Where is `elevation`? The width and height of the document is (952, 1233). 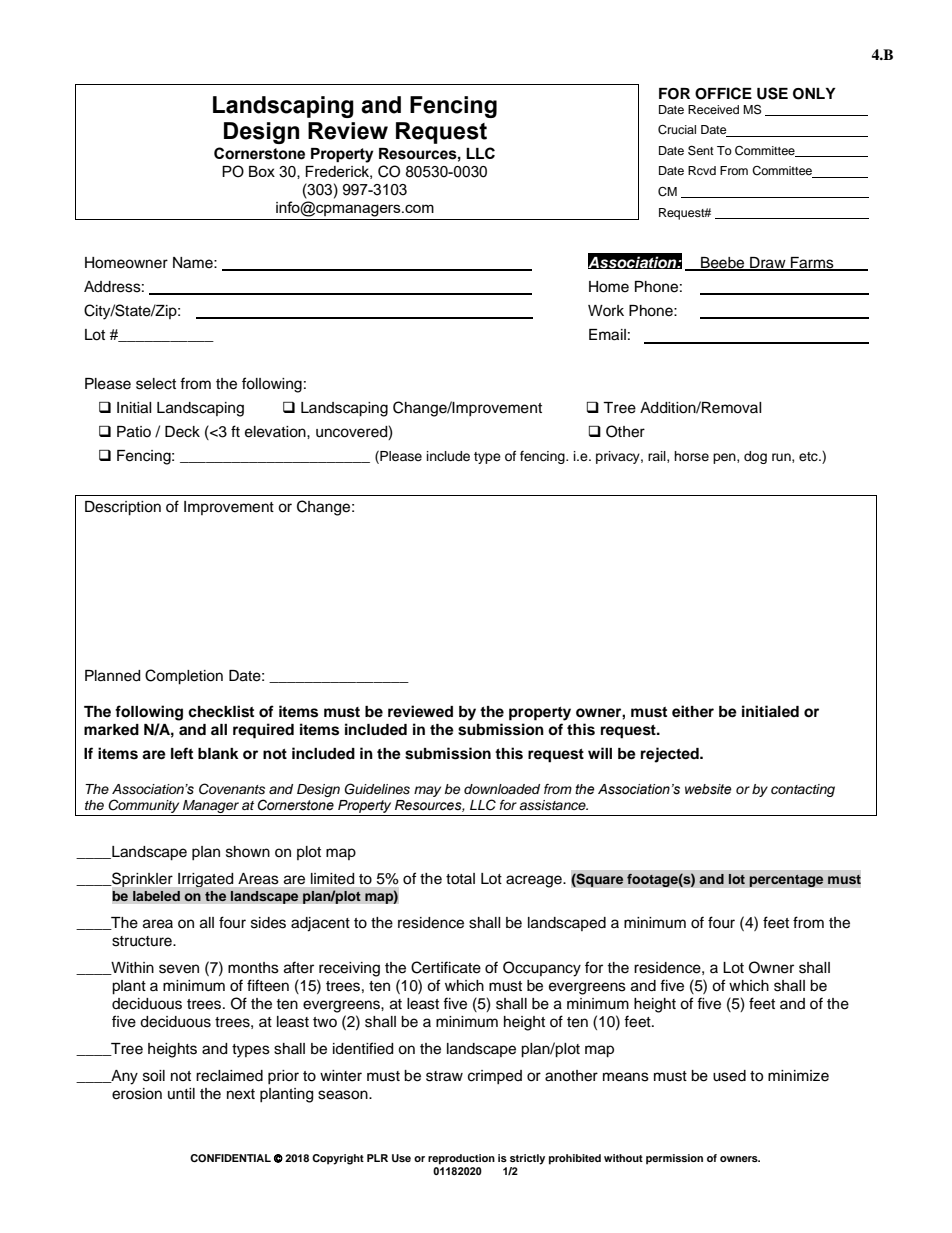
elevation is located at coordinates (276, 432).
